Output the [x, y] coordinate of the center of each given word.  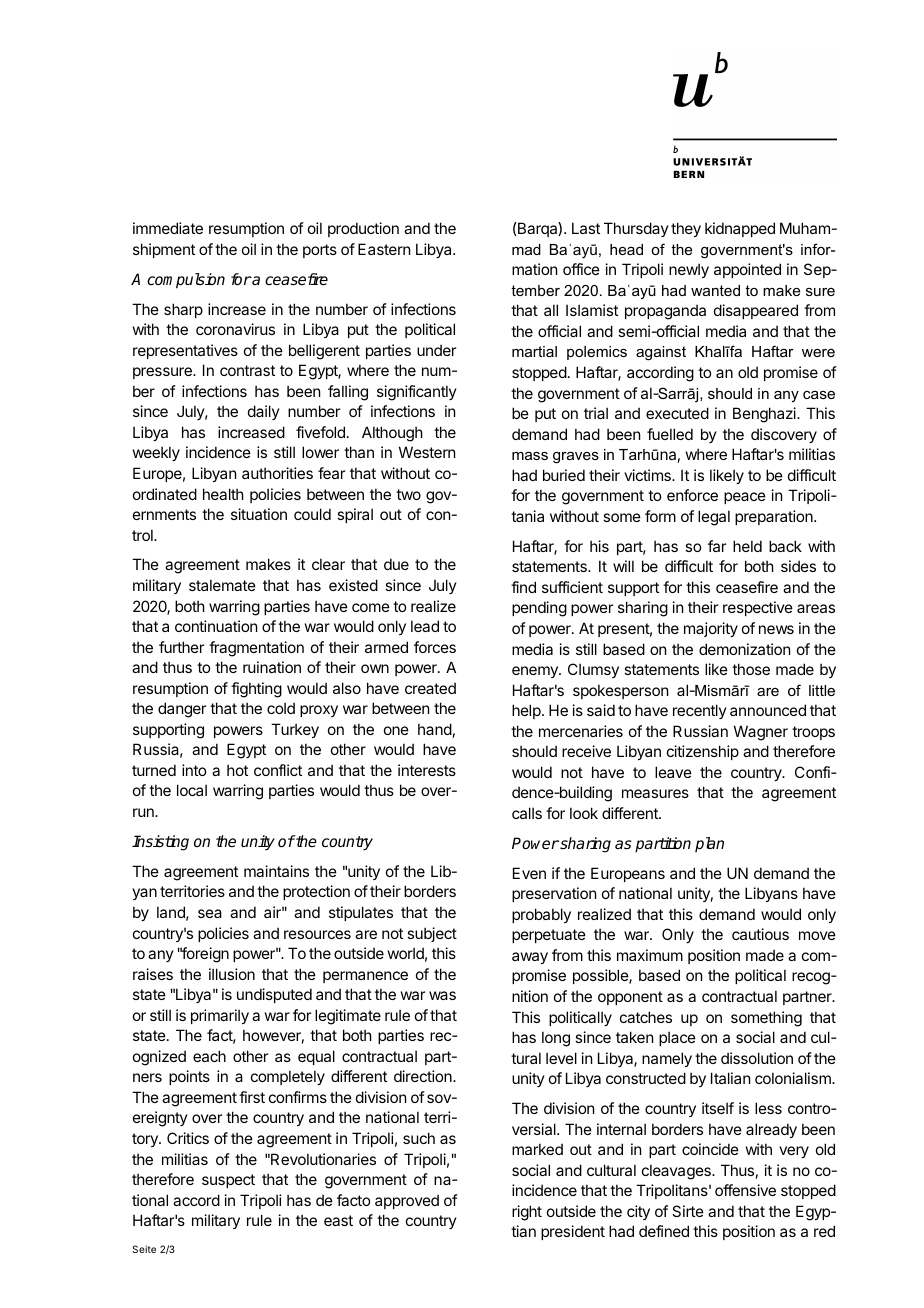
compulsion [186, 281]
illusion [232, 974]
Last [586, 228]
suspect [228, 1181]
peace [745, 498]
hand [435, 729]
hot [237, 770]
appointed [747, 270]
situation [259, 514]
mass [530, 456]
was [442, 995]
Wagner [761, 733]
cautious [760, 934]
